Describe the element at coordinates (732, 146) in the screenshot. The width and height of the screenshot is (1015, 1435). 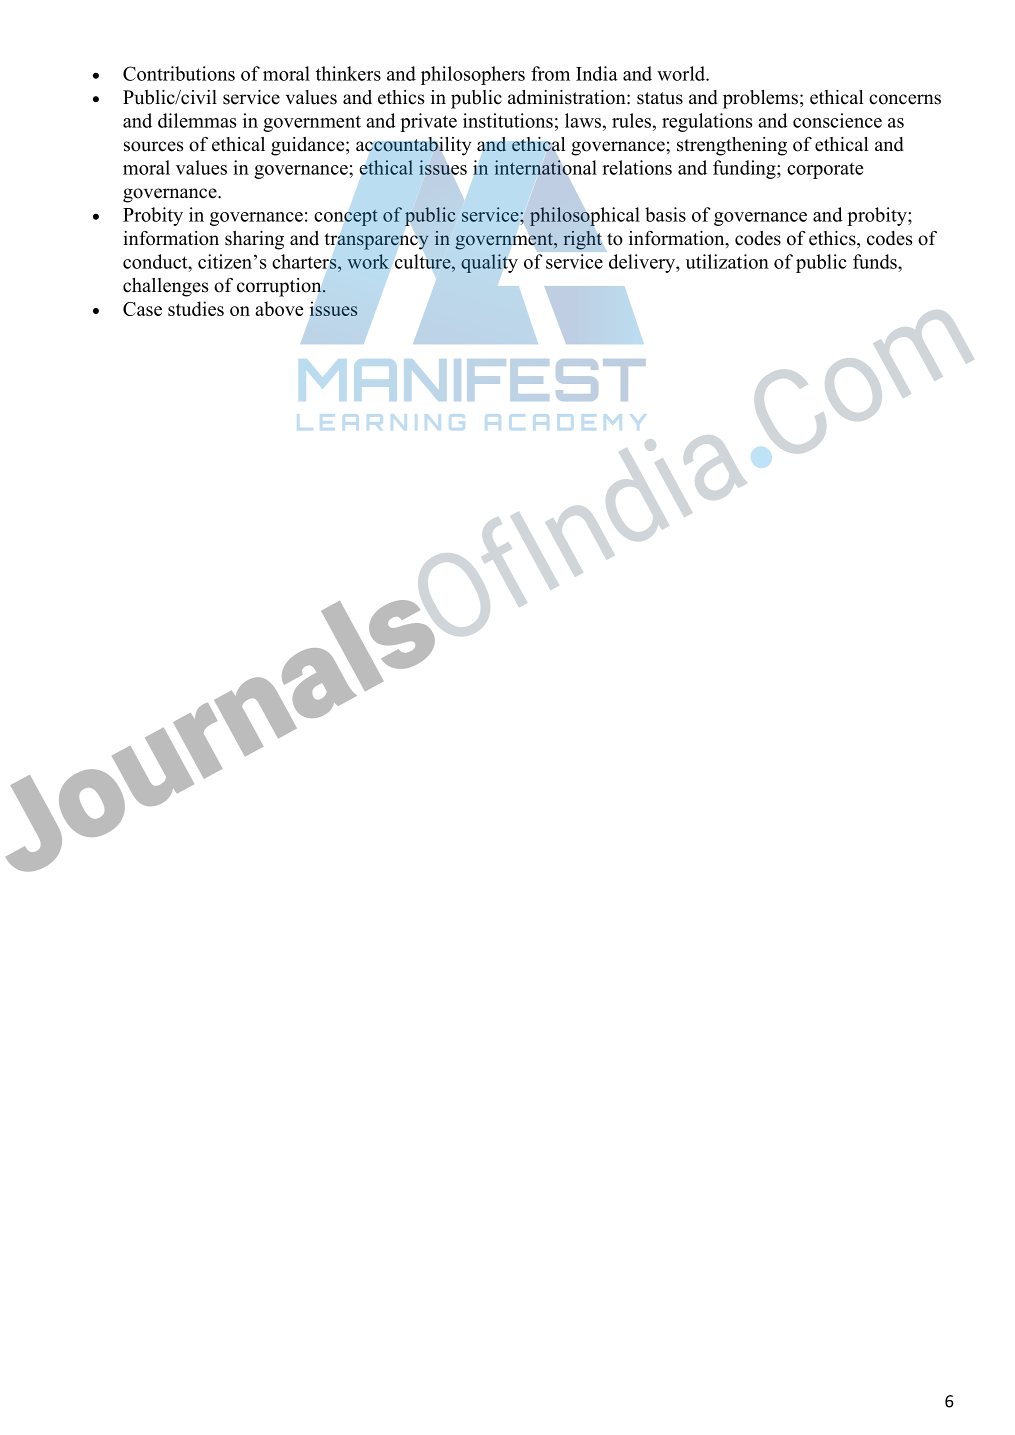
I see `strengthening` at that location.
